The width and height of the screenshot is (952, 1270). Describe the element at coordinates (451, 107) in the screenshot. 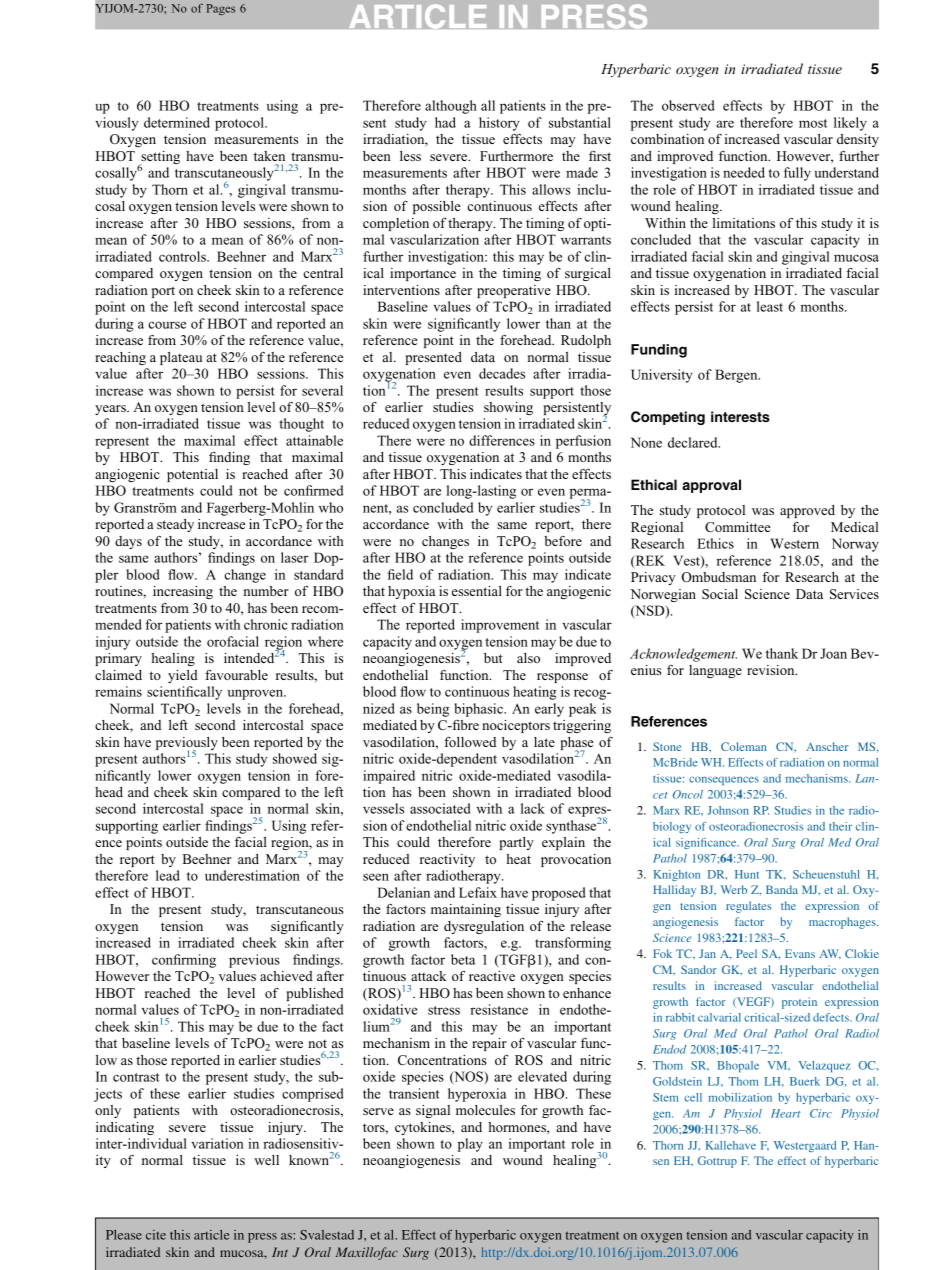

I see `although` at that location.
